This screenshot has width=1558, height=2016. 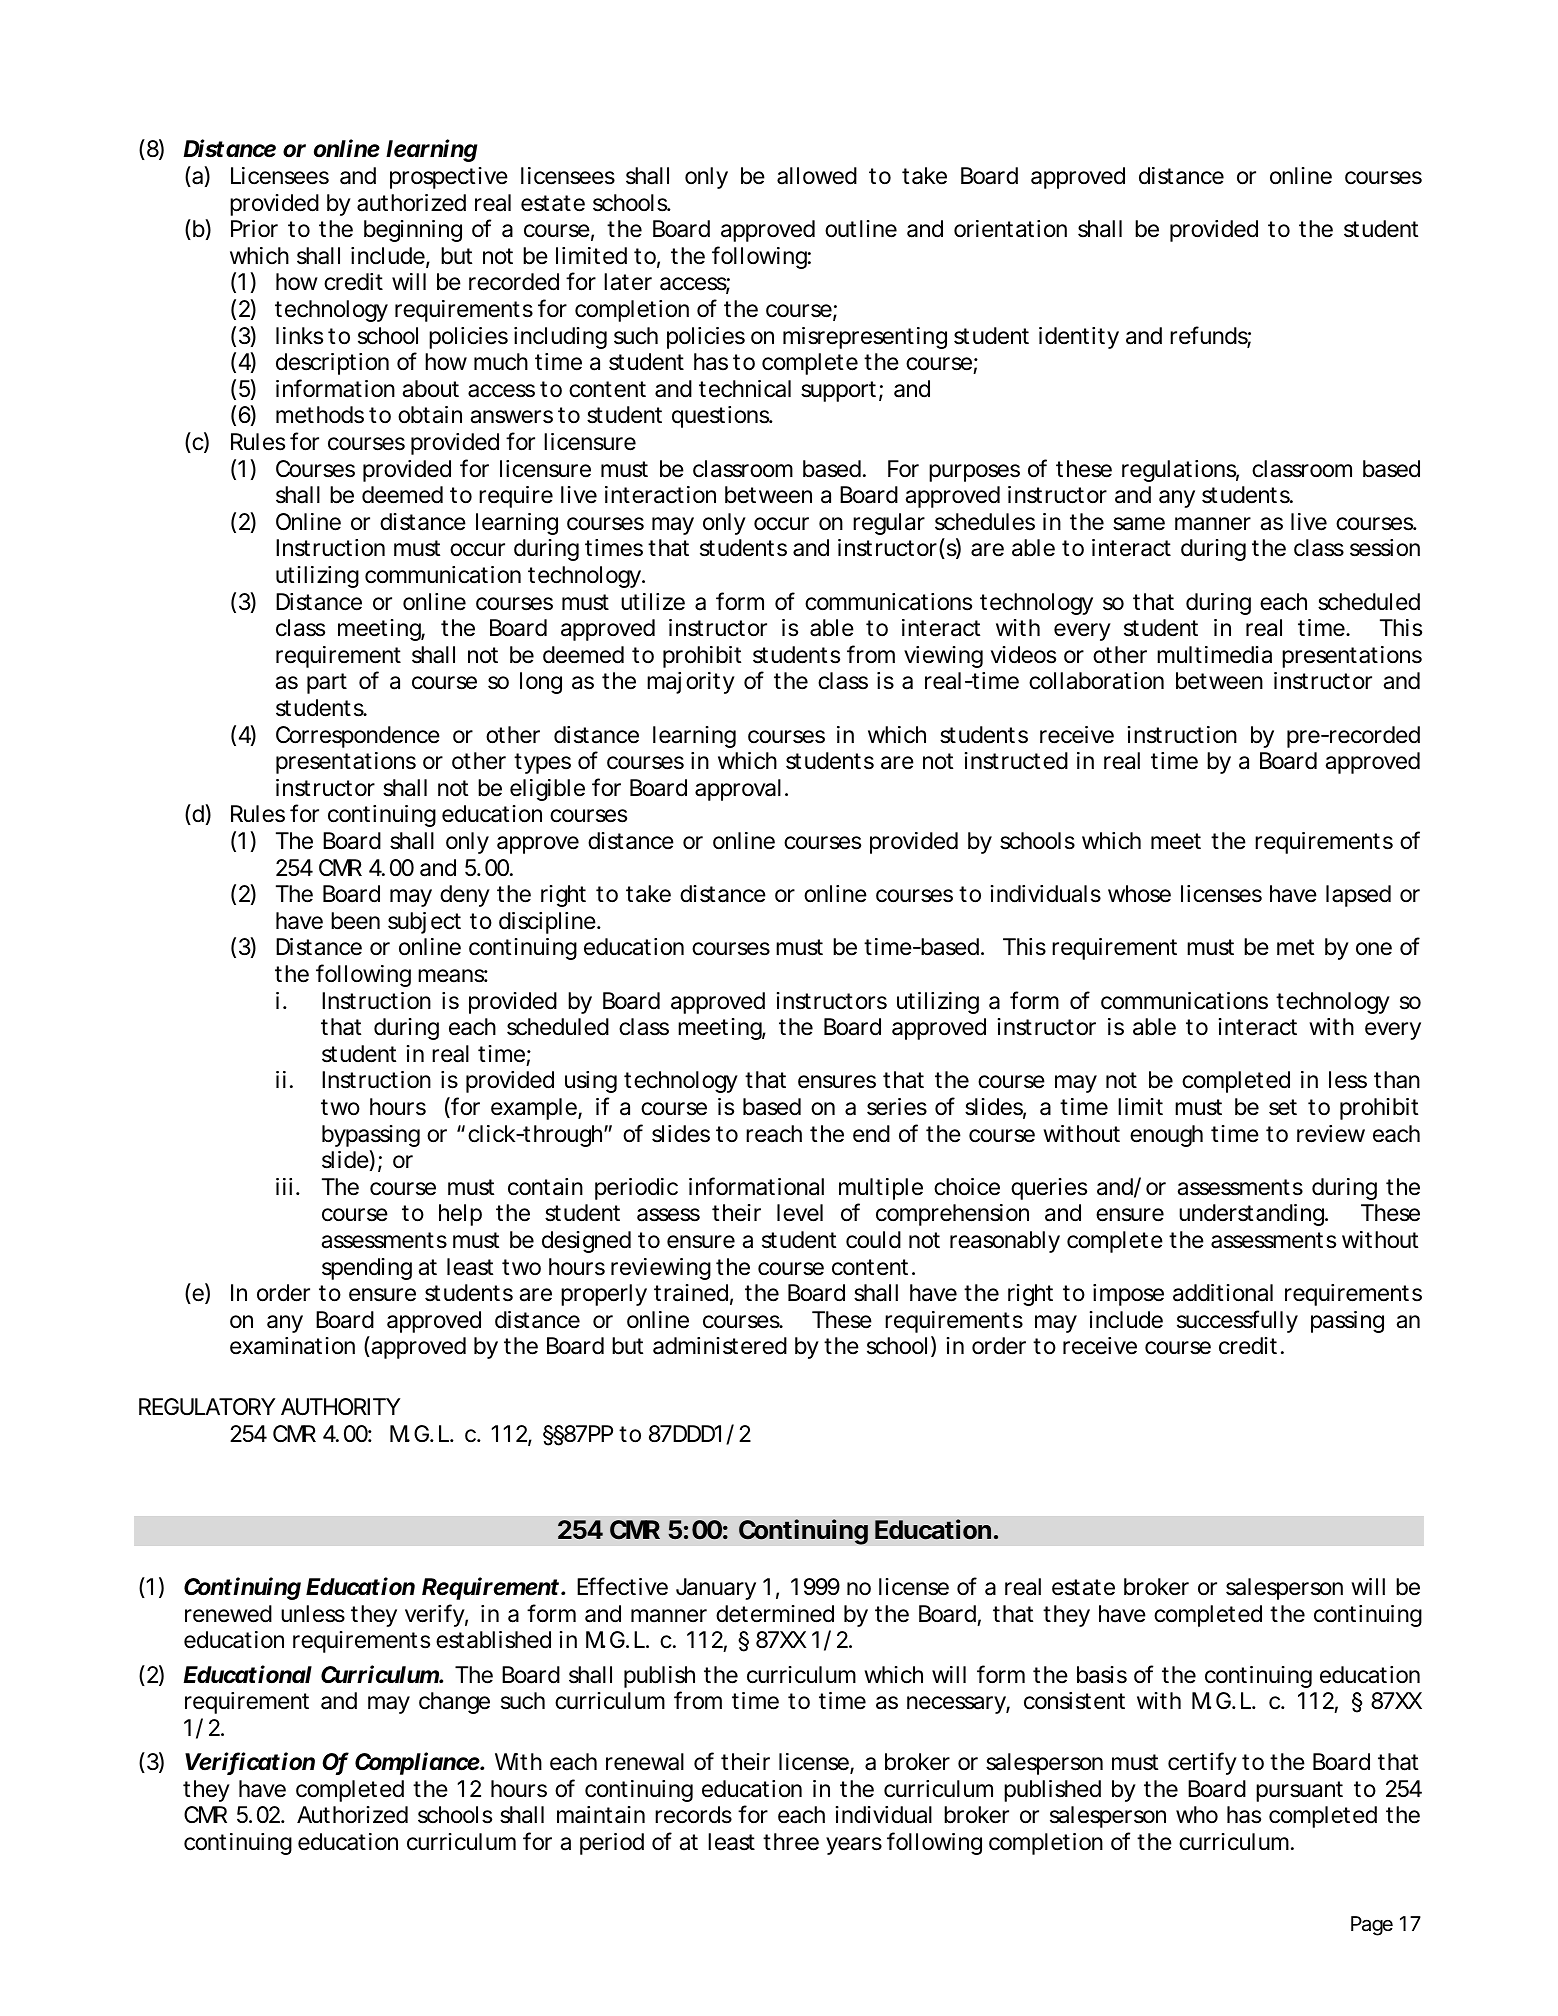 What do you see at coordinates (1358, 896) in the screenshot?
I see `lapsed` at bounding box center [1358, 896].
